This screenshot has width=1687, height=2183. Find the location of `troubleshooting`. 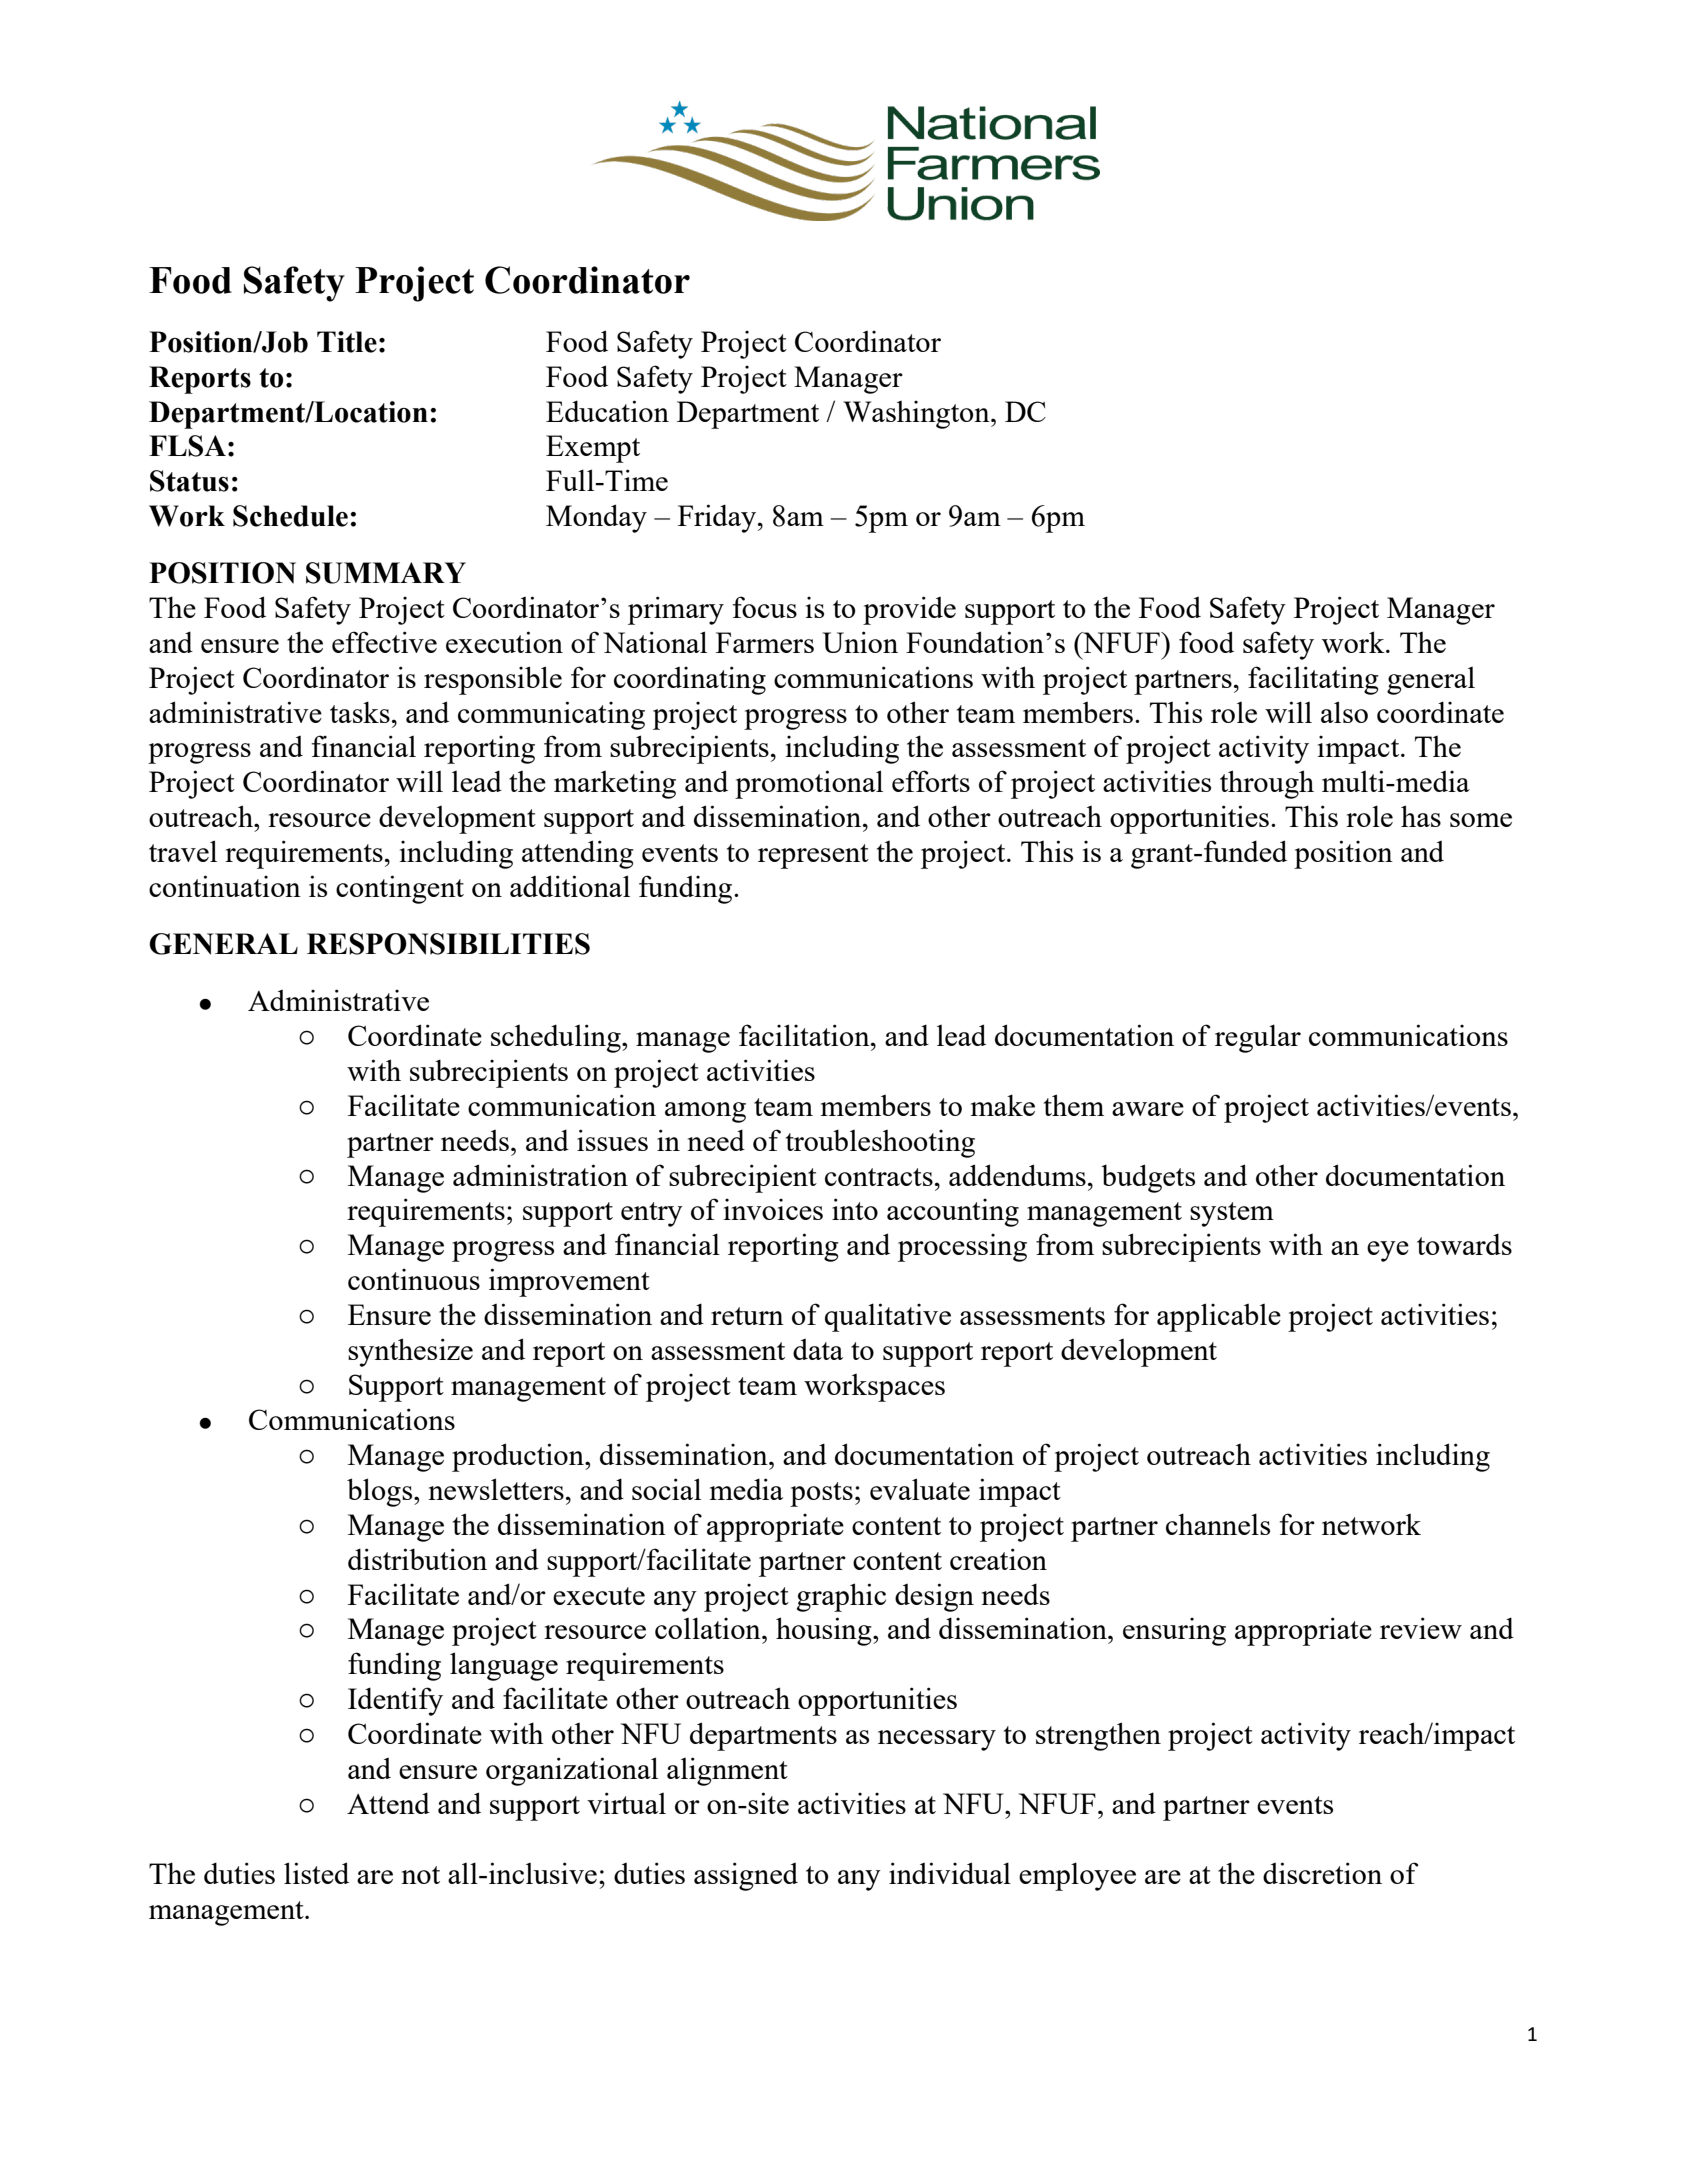

troubleshooting is located at coordinates (880, 1143).
